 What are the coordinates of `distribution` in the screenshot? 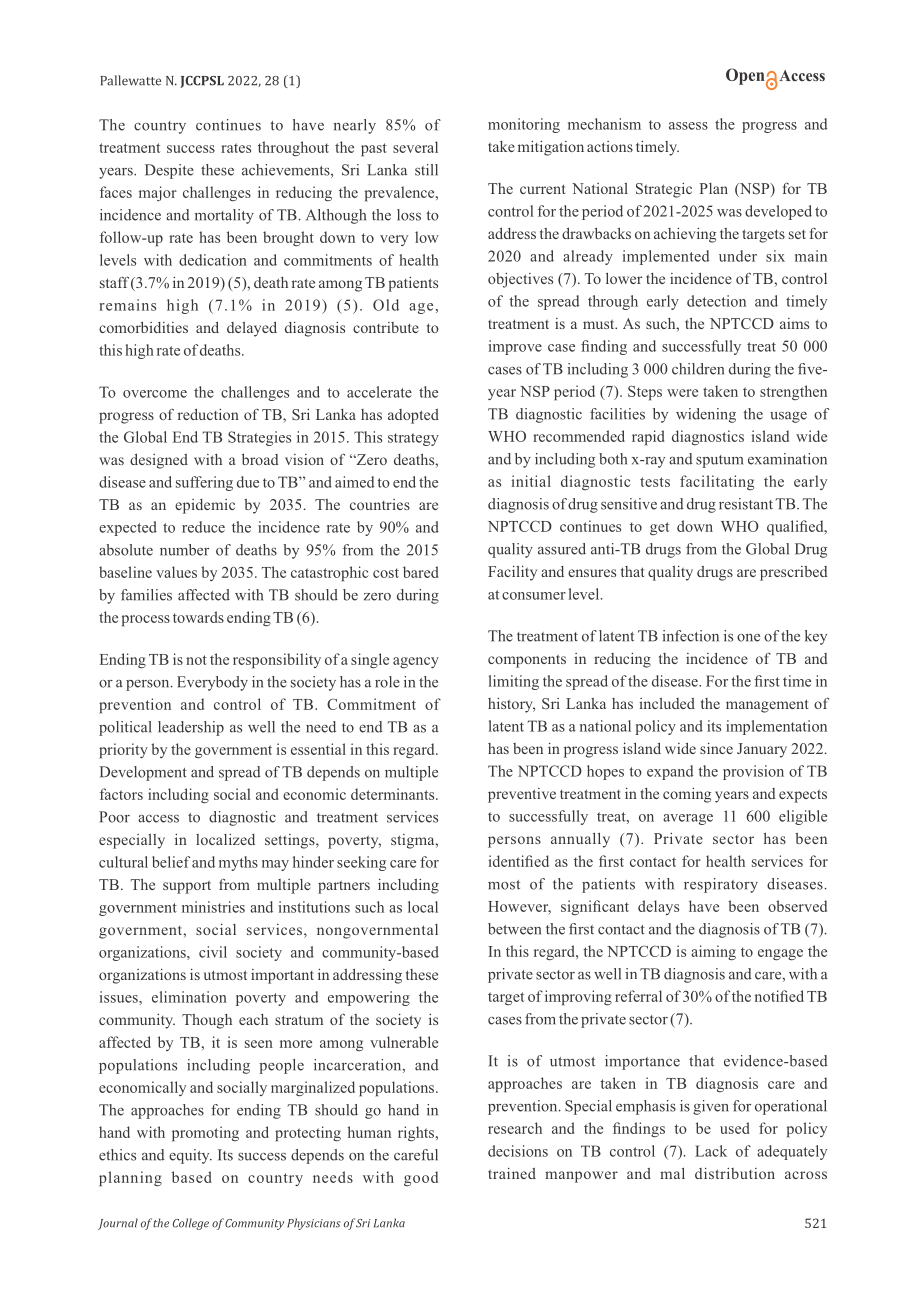 It's located at (735, 1173).
